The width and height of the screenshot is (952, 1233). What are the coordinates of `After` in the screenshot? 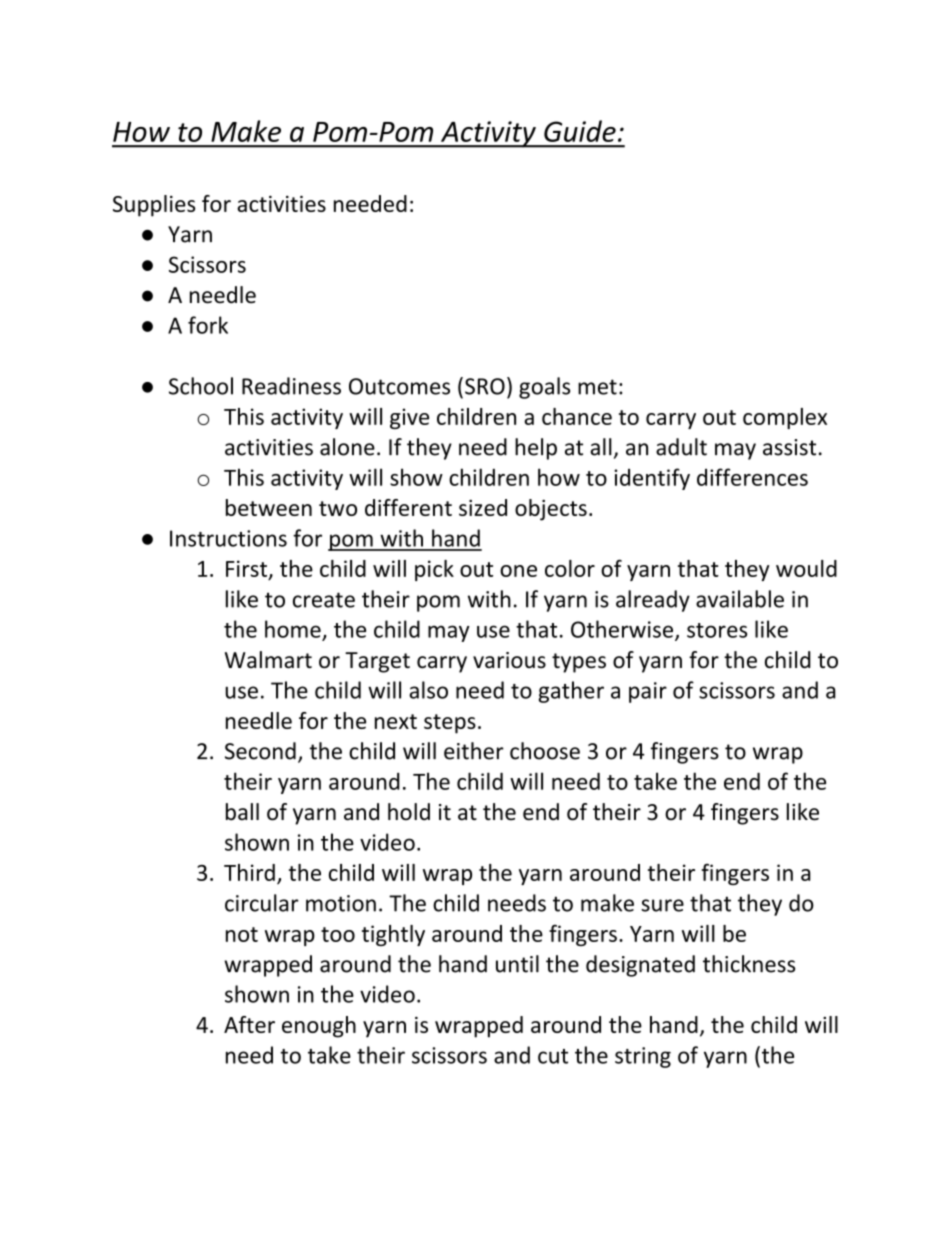 It's located at (249, 1024).
